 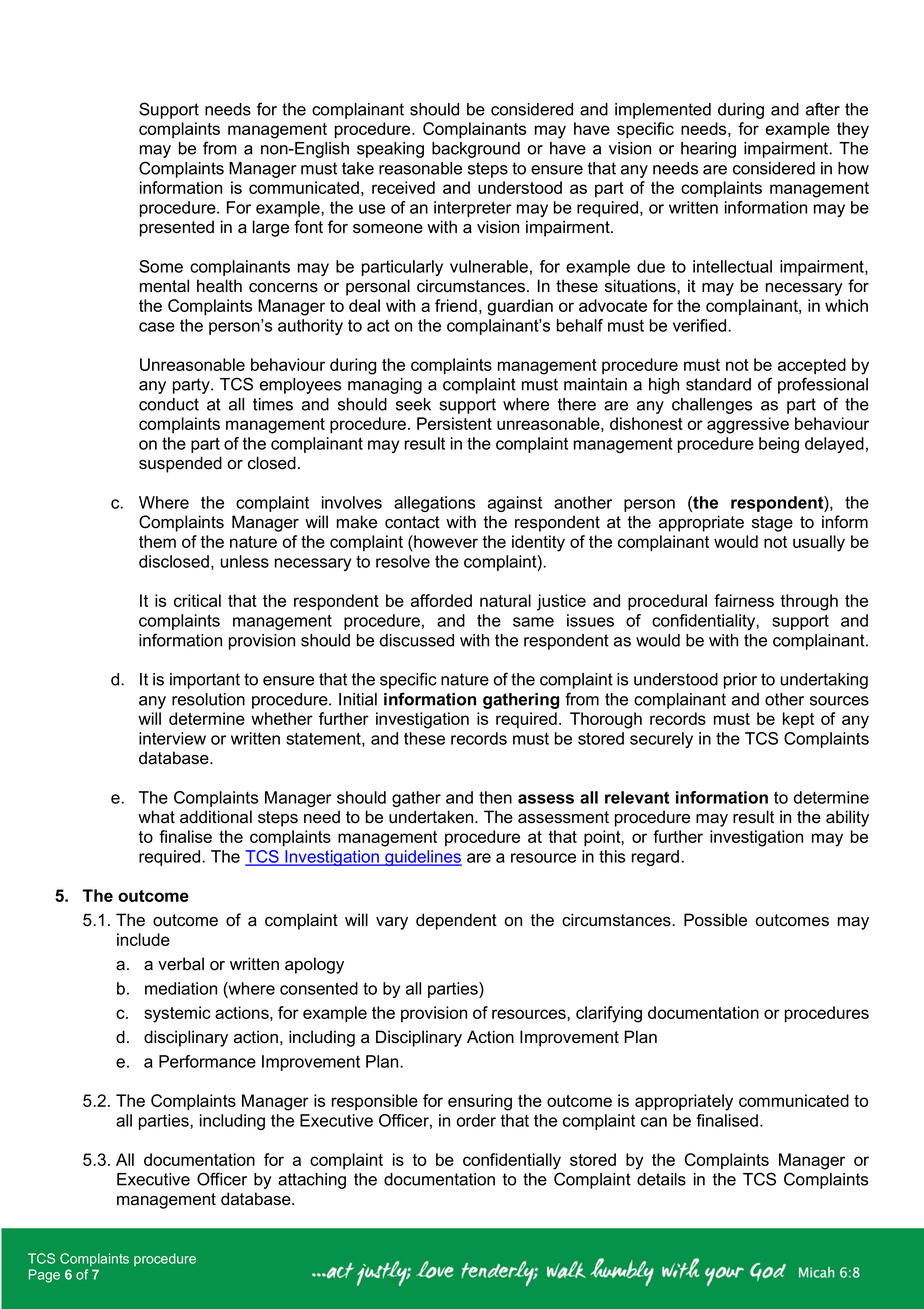 What do you see at coordinates (512, 1161) in the document?
I see `confidentially` at bounding box center [512, 1161].
